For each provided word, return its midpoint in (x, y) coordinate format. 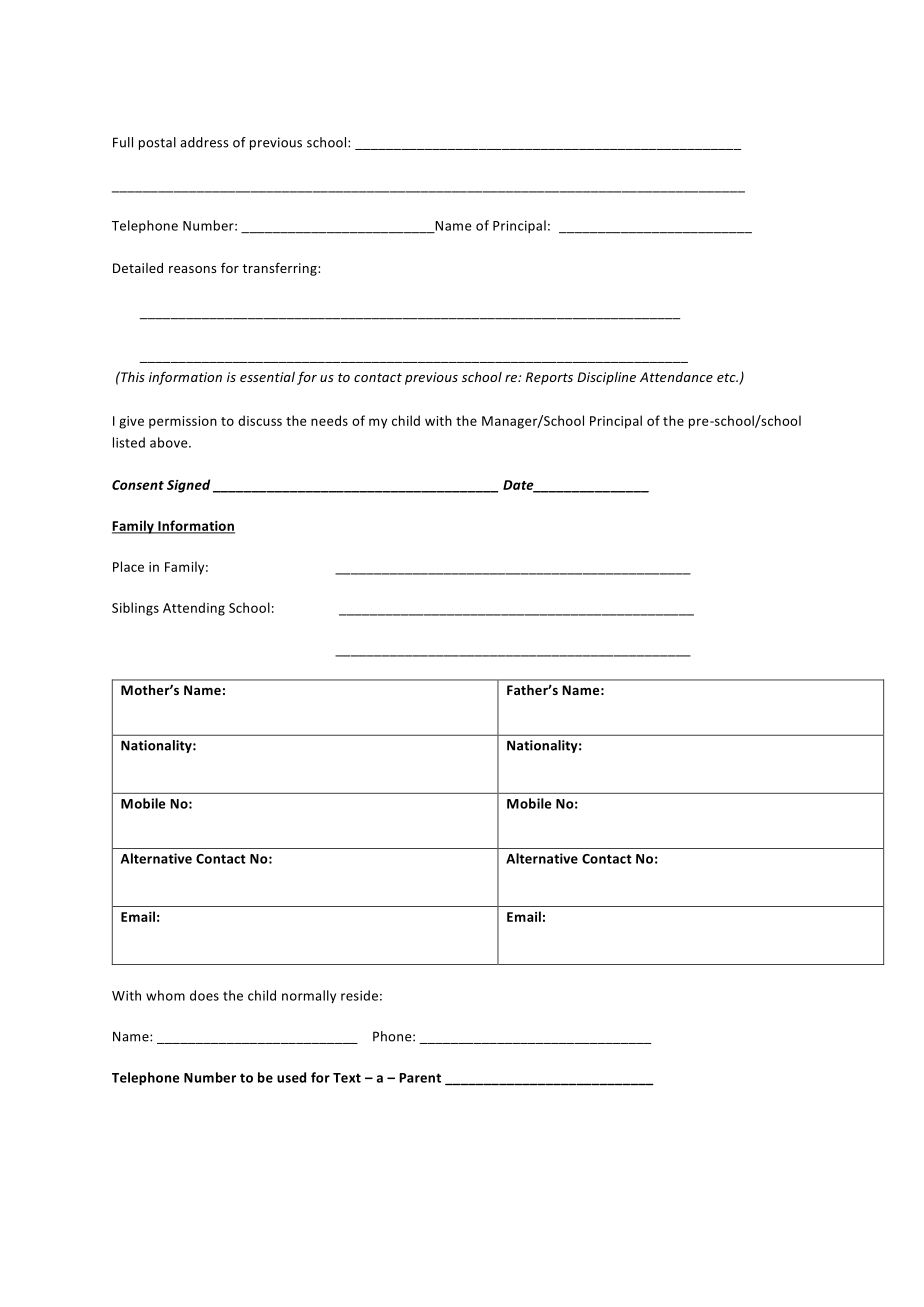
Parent (420, 1078)
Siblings (135, 609)
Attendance (676, 377)
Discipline (606, 378)
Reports (549, 378)
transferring (280, 269)
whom (165, 995)
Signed (188, 486)
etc (727, 377)
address (204, 142)
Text (347, 1078)
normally (309, 996)
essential (267, 377)
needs (329, 420)
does (204, 995)
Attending (194, 609)
